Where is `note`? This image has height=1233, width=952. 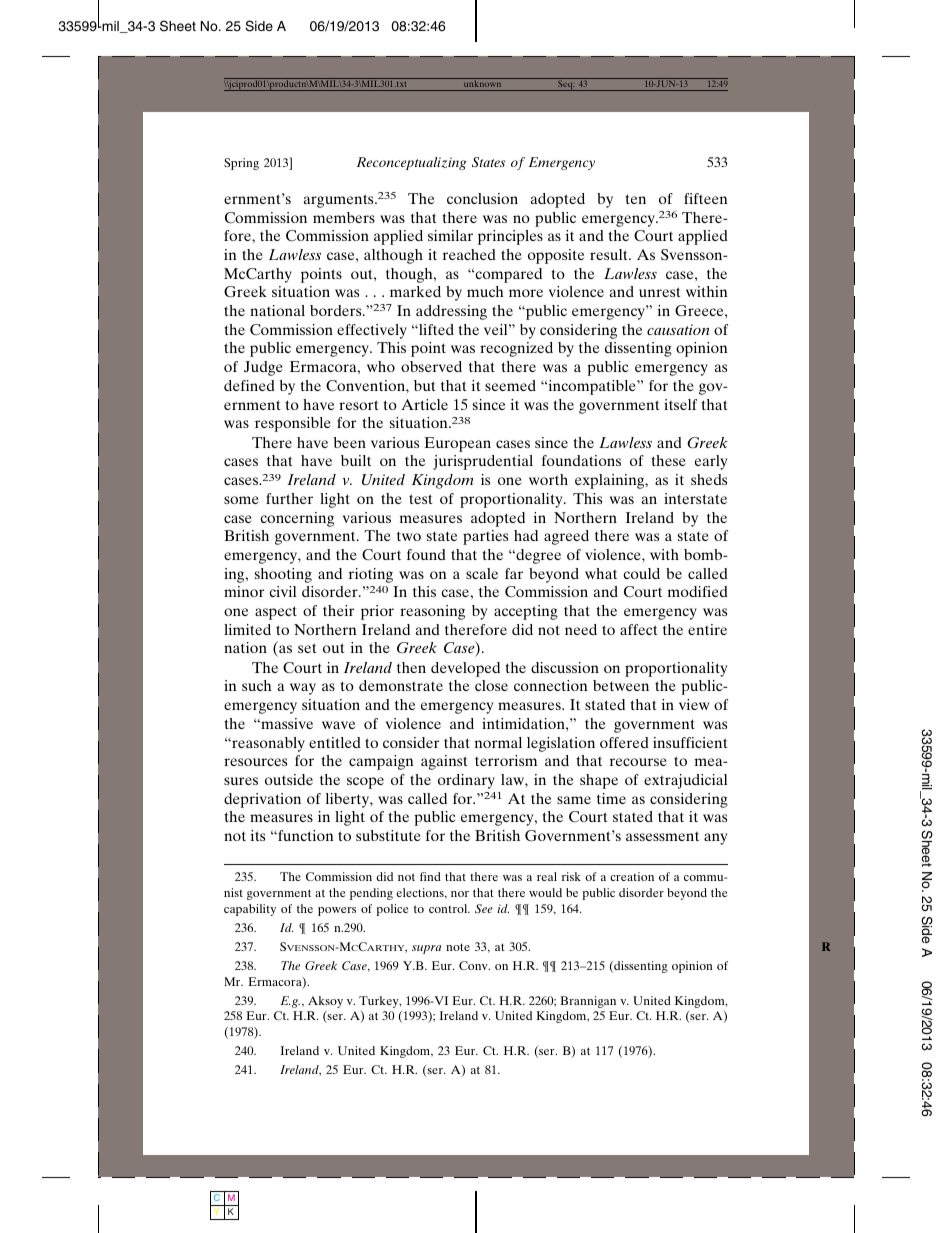 note is located at coordinates (458, 947).
